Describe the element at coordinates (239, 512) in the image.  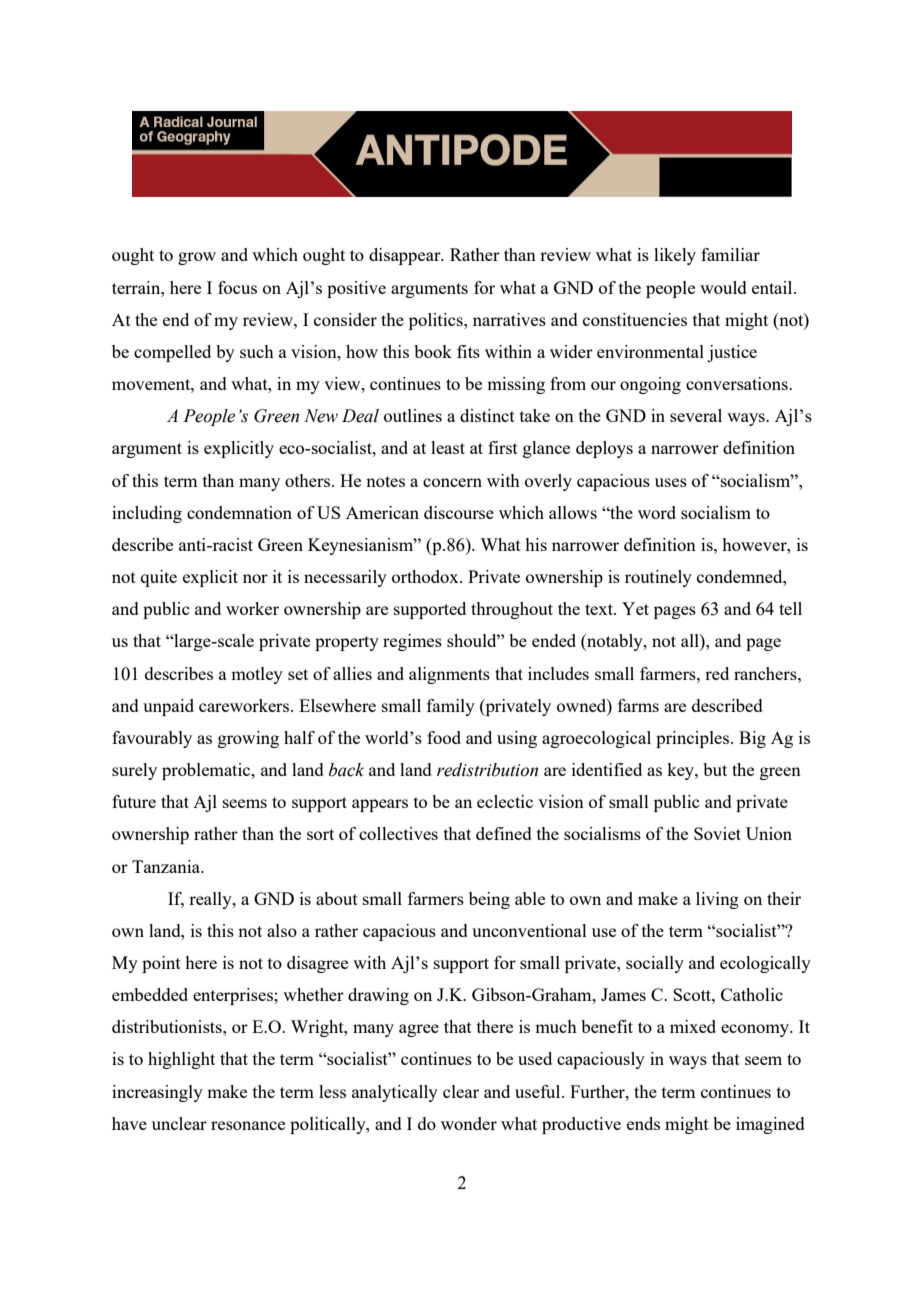
I see `condemnation` at that location.
